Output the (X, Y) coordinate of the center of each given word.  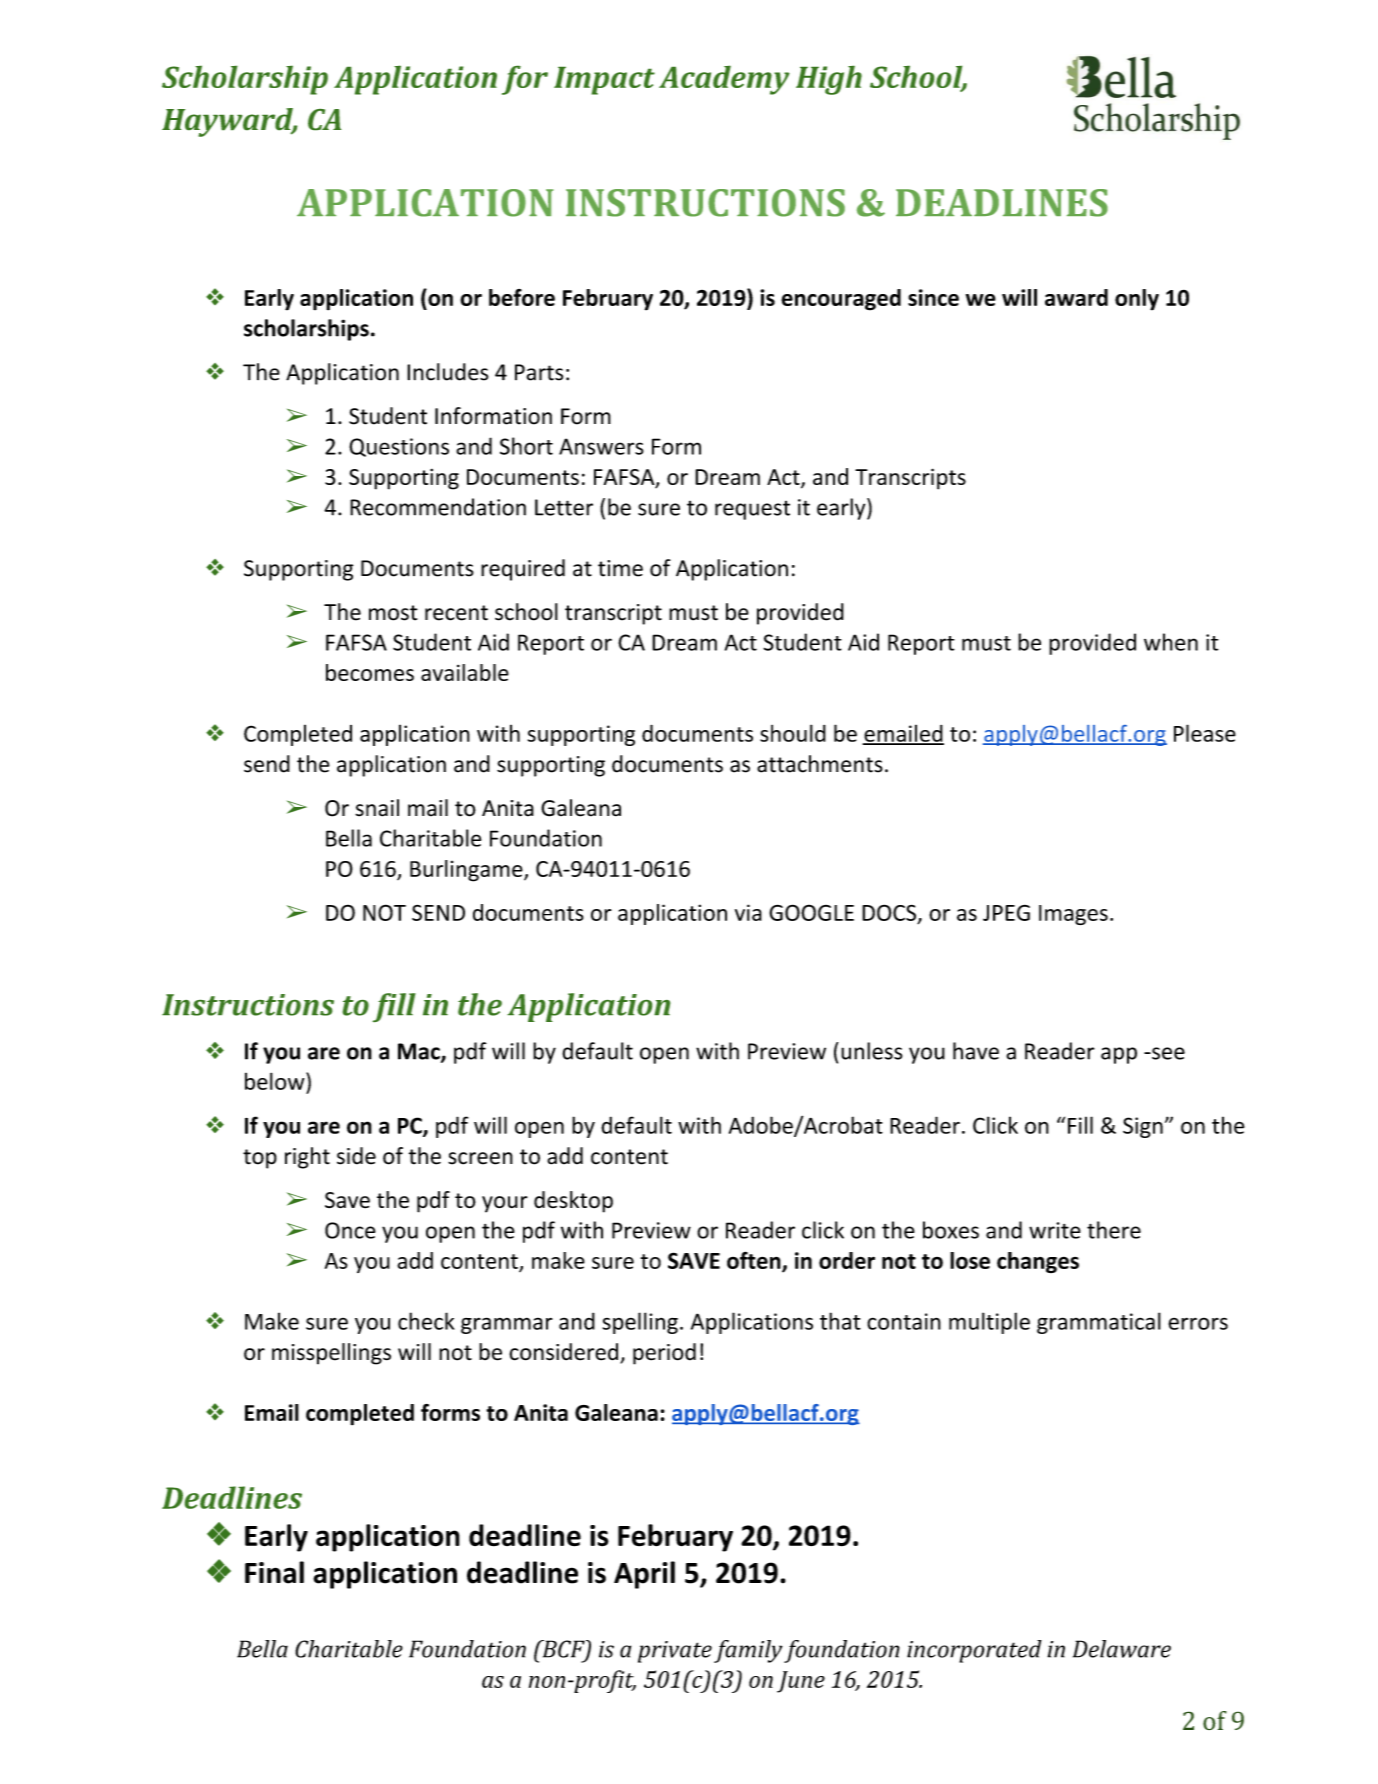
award (1076, 297)
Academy (724, 80)
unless (871, 1051)
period (664, 1354)
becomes (370, 672)
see (1167, 1053)
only (1137, 300)
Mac (420, 1052)
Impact (604, 81)
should (793, 733)
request (752, 510)
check (426, 1321)
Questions (399, 447)
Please (1205, 733)
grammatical (1099, 1323)
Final (274, 1572)
